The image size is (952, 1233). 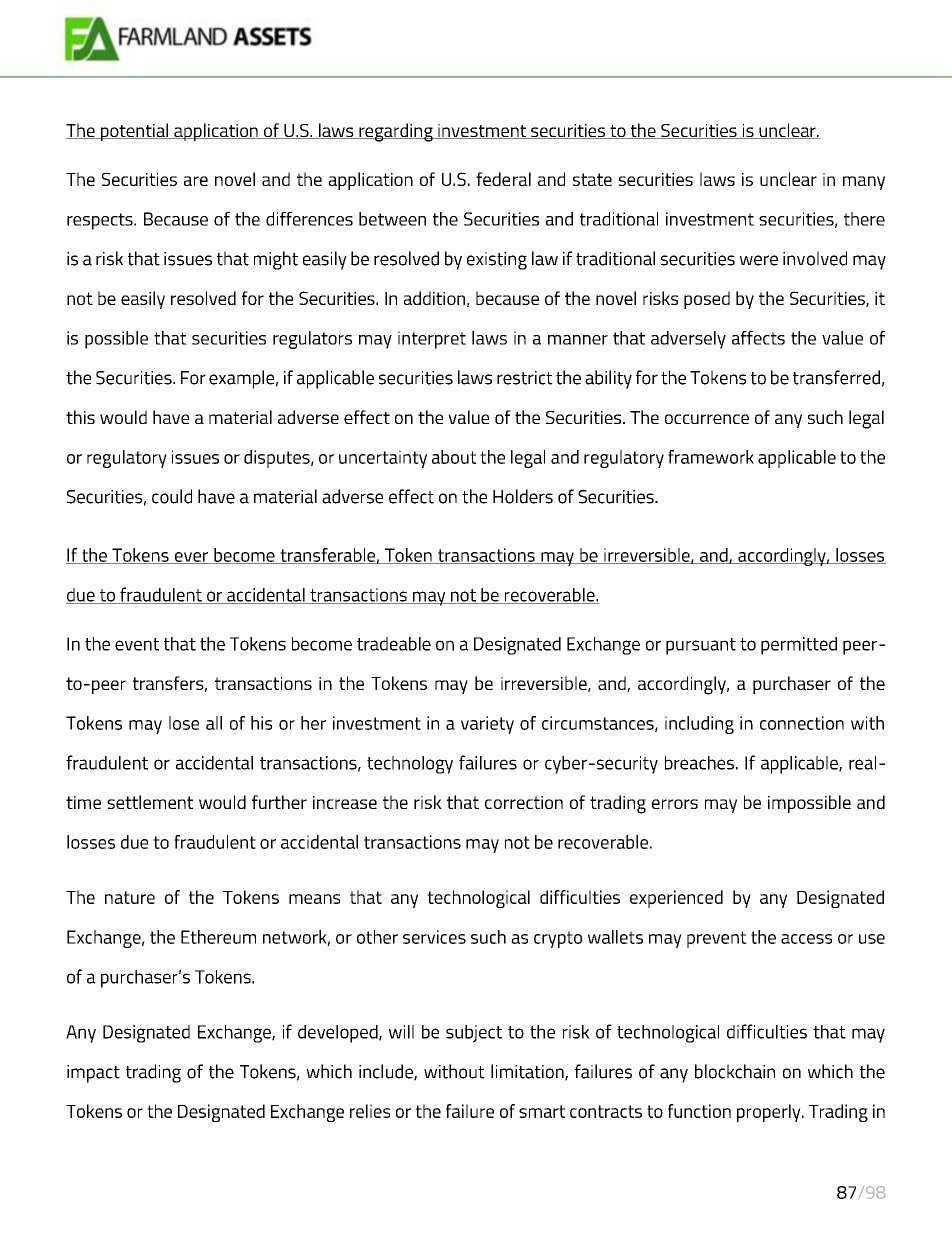 I want to click on lose, so click(x=184, y=723).
